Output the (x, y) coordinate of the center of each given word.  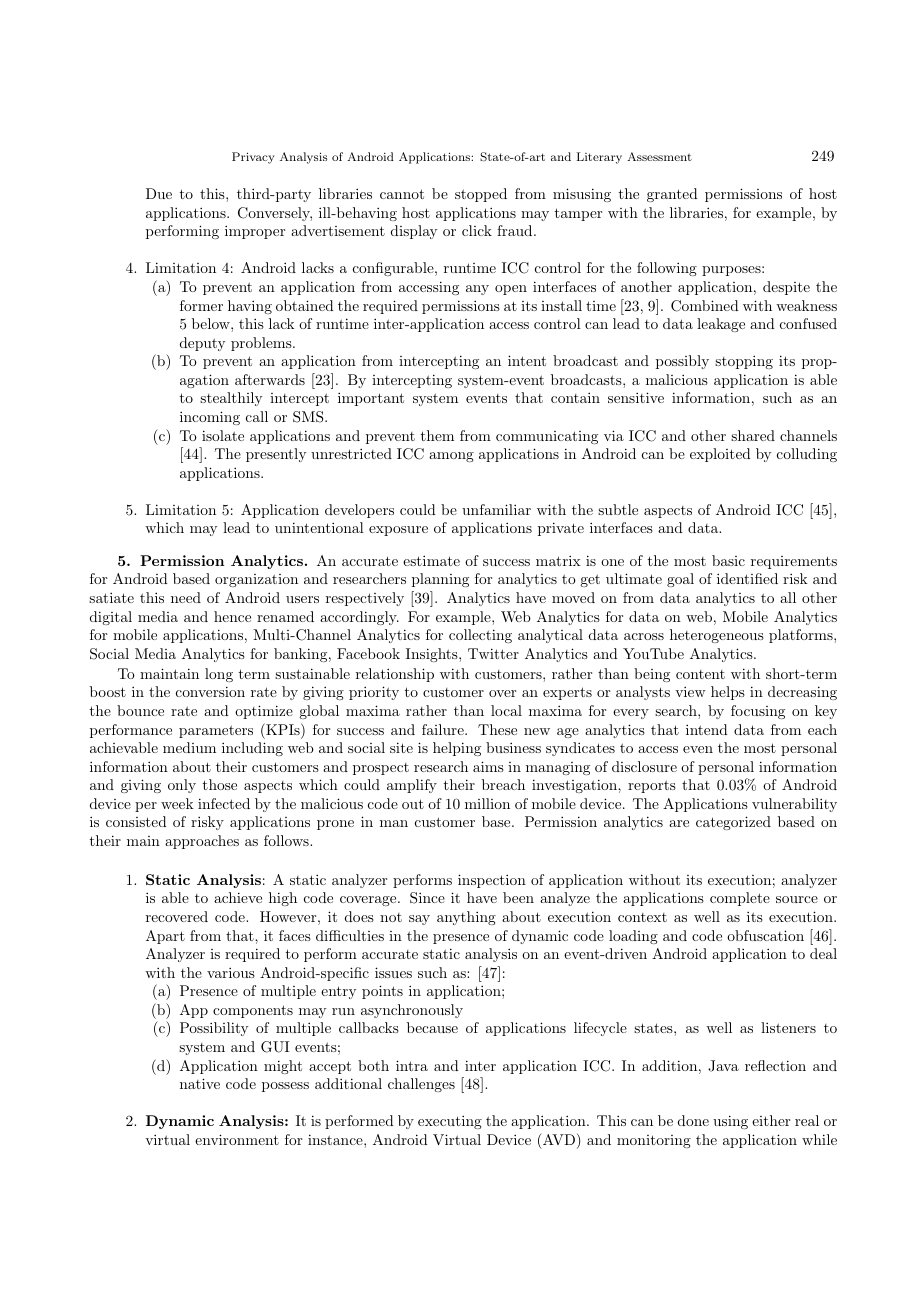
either (771, 1120)
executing (450, 1122)
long (219, 675)
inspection (492, 881)
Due (159, 193)
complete (740, 899)
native (200, 1083)
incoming (210, 418)
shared (753, 435)
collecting (480, 636)
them (437, 435)
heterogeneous (717, 636)
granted (672, 195)
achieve (238, 897)
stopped (481, 195)
